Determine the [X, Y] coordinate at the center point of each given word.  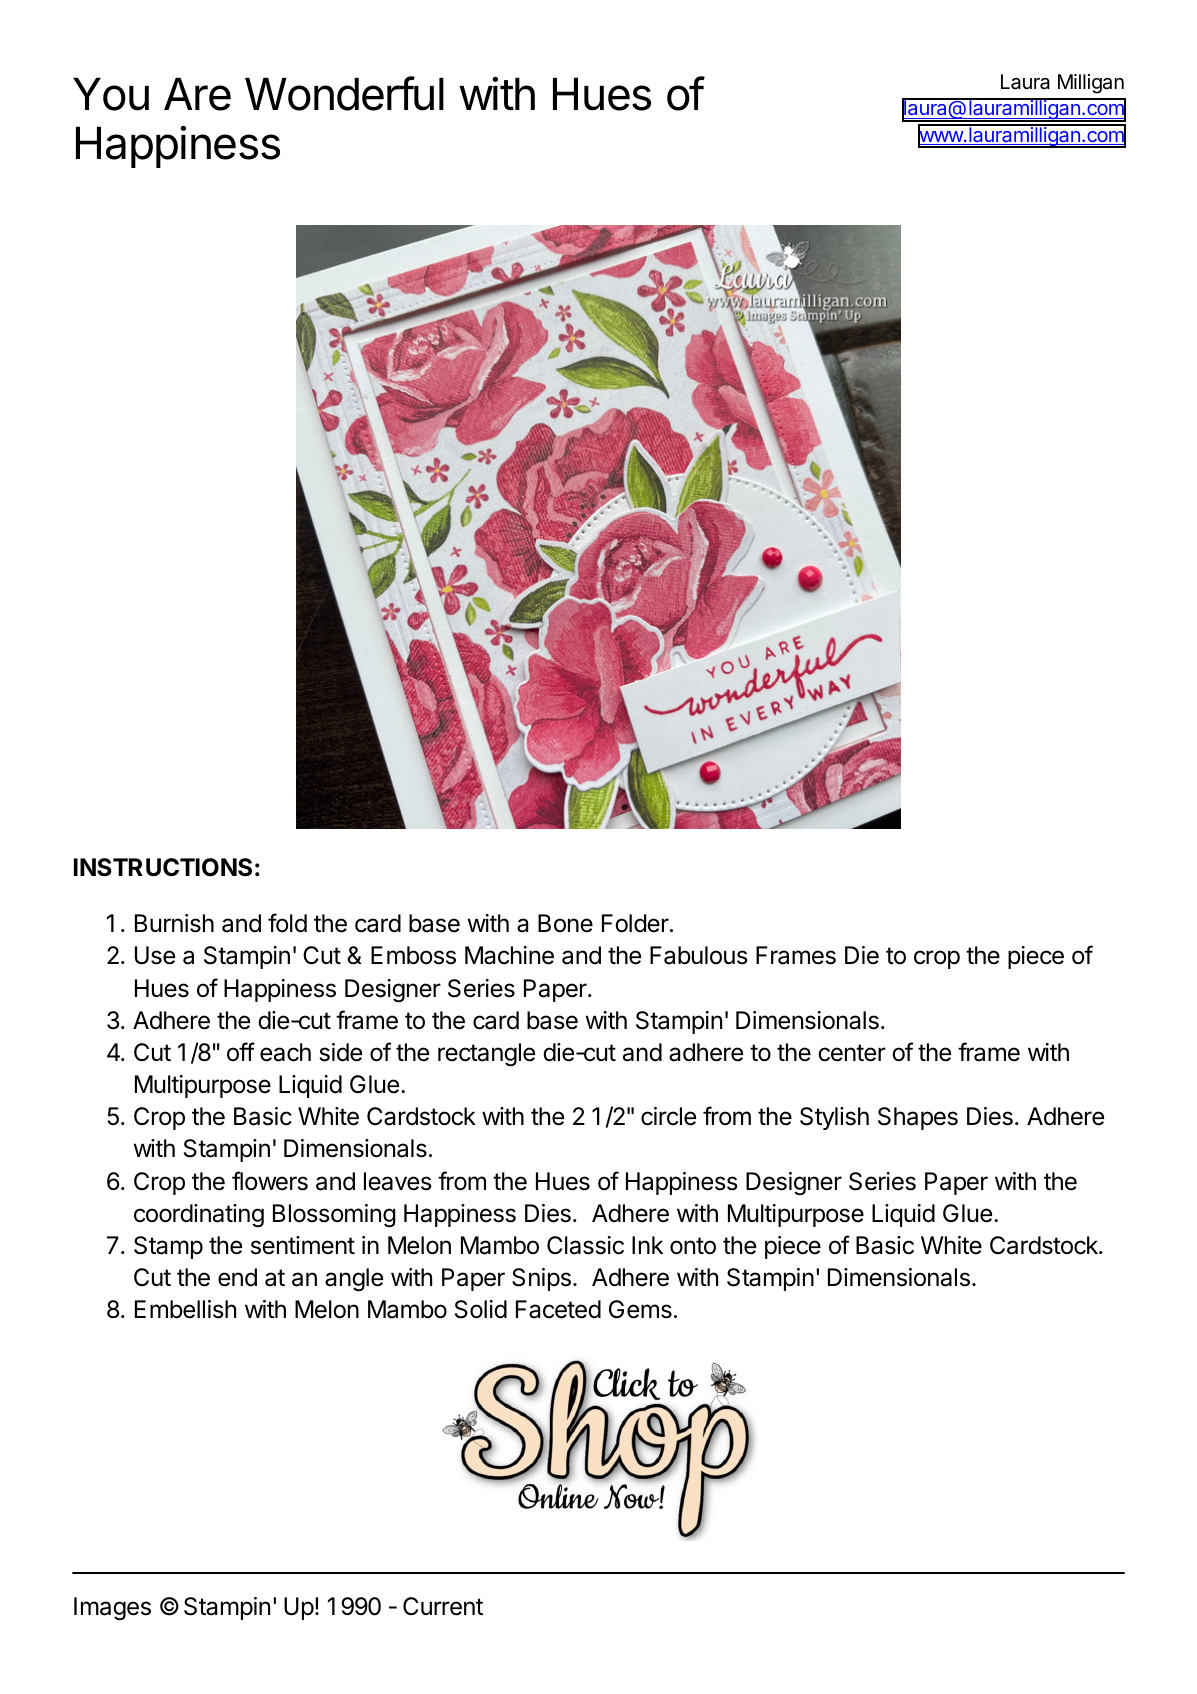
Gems [640, 1309]
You [111, 94]
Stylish [834, 1118]
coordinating [199, 1215]
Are [197, 94]
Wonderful [344, 93]
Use [155, 955]
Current [443, 1606]
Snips [541, 1279]
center [852, 1053]
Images [112, 1608]
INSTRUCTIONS [163, 867]
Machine [509, 955]
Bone [565, 923]
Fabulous [699, 955]
